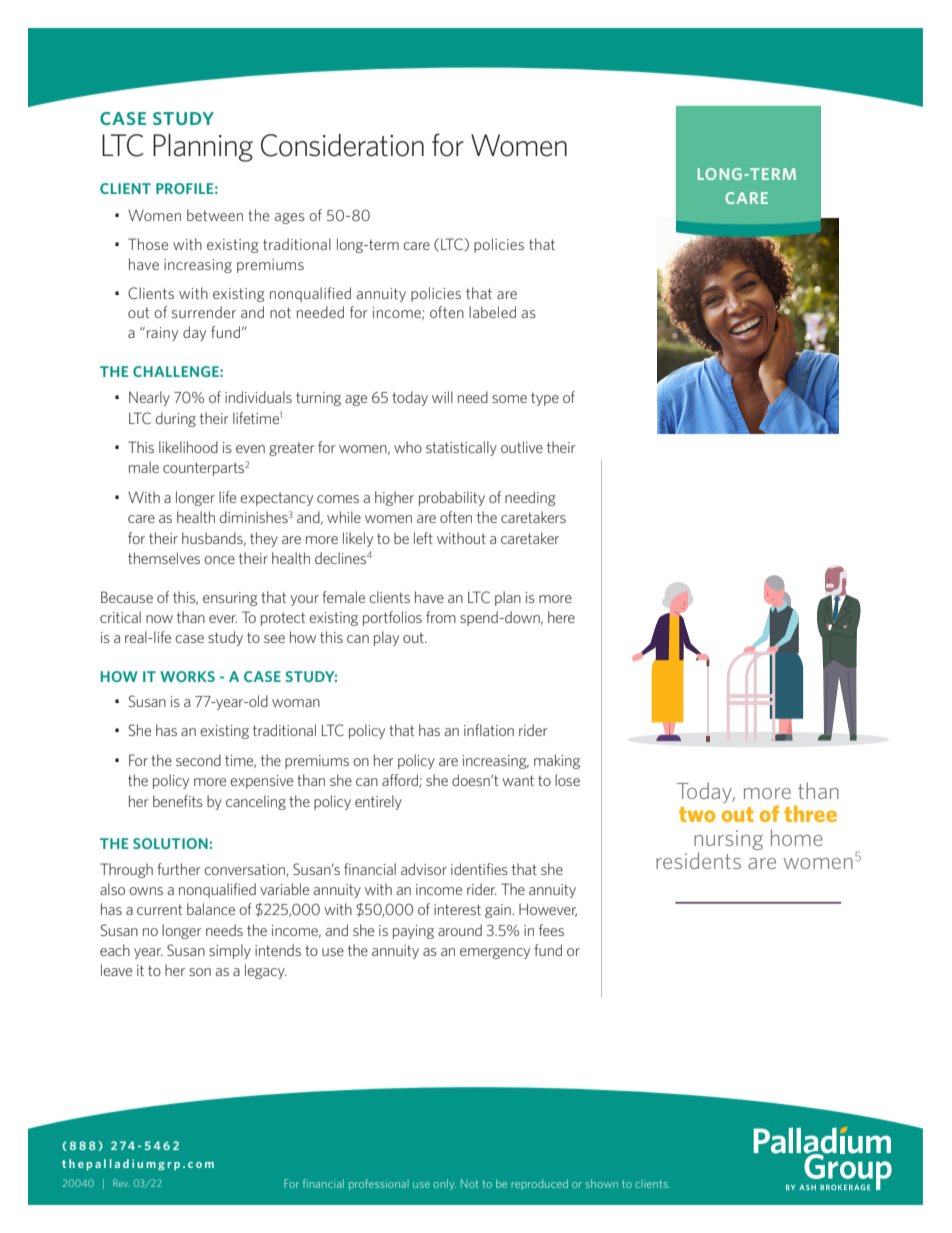  I want to click on second, so click(198, 760).
